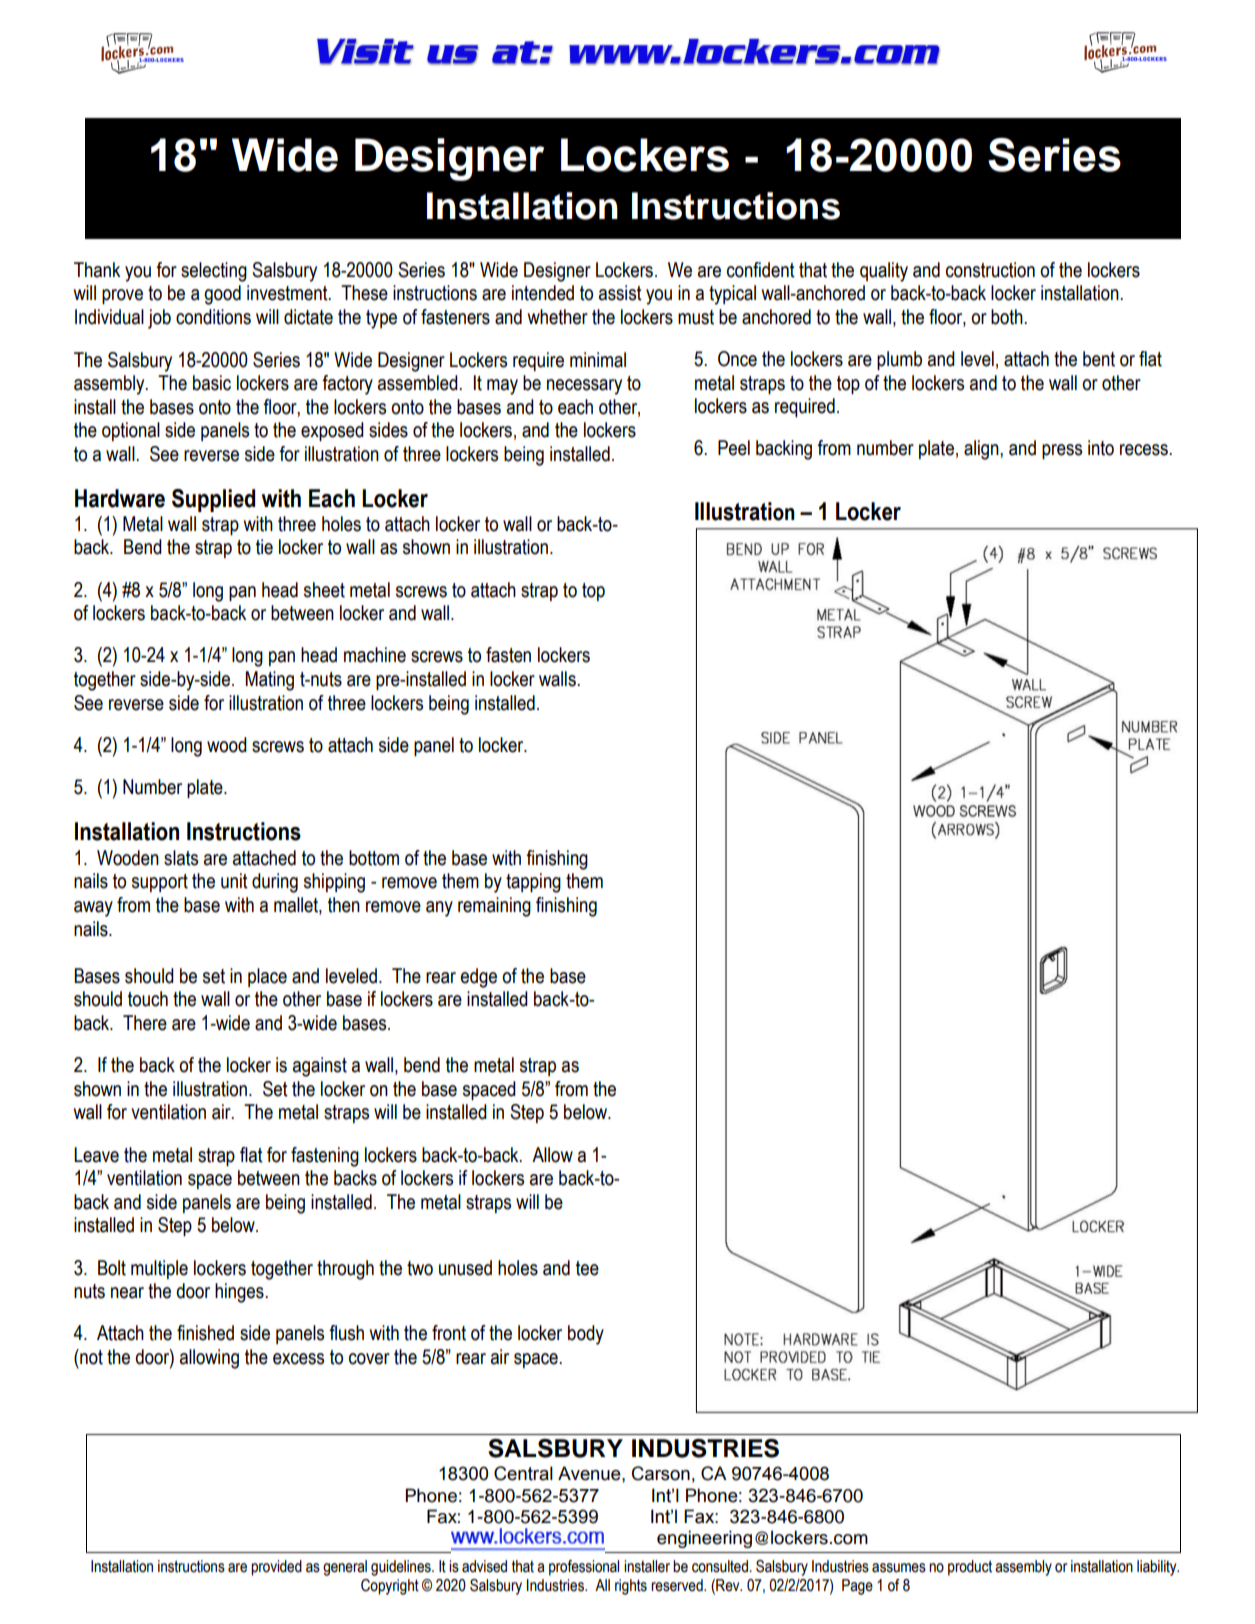 This screenshot has width=1255, height=1624. Describe the element at coordinates (584, 1568) in the screenshot. I see `professional` at that location.
